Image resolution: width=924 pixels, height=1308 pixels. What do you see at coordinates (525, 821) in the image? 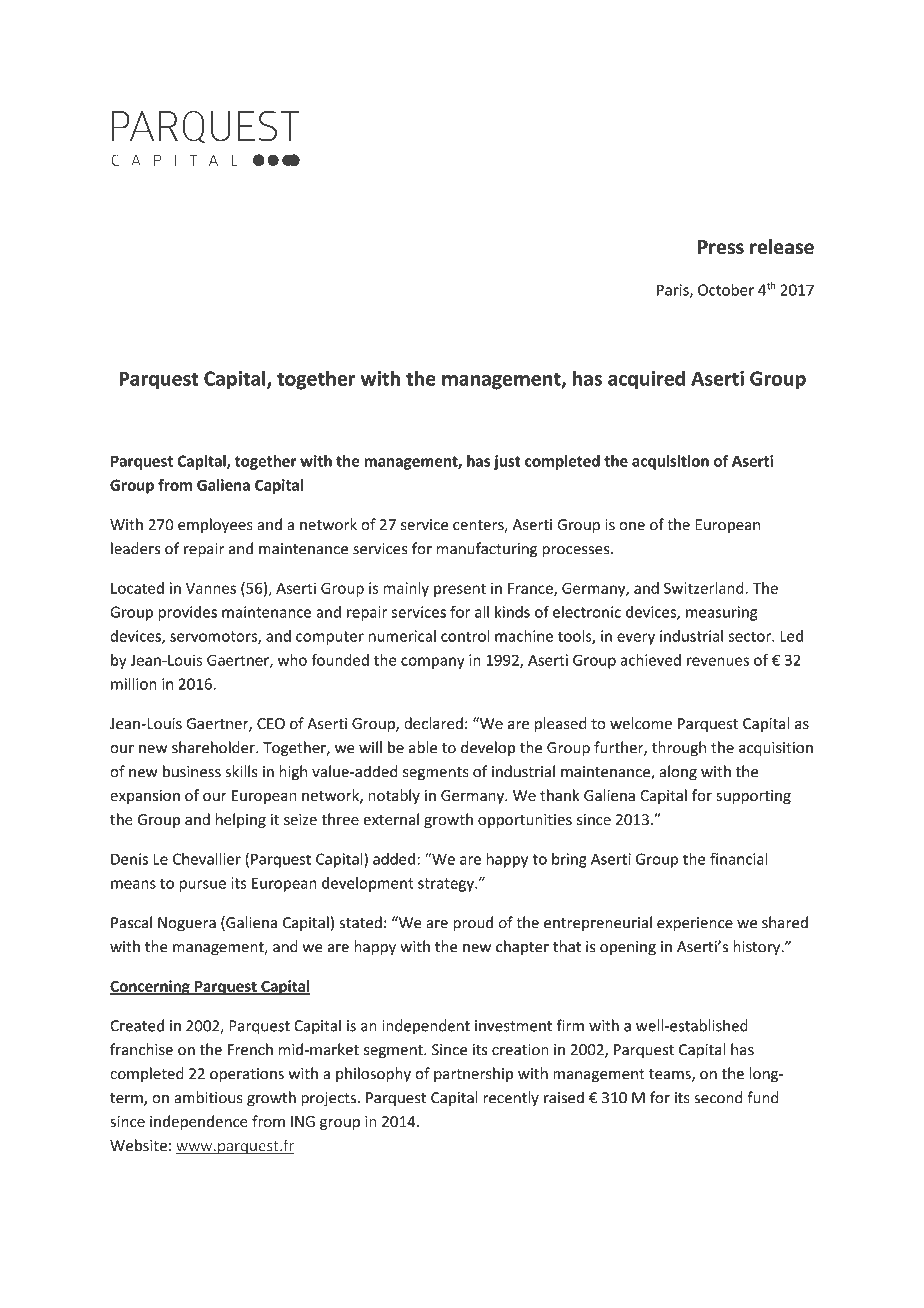
I see `opportunities` at bounding box center [525, 821].
